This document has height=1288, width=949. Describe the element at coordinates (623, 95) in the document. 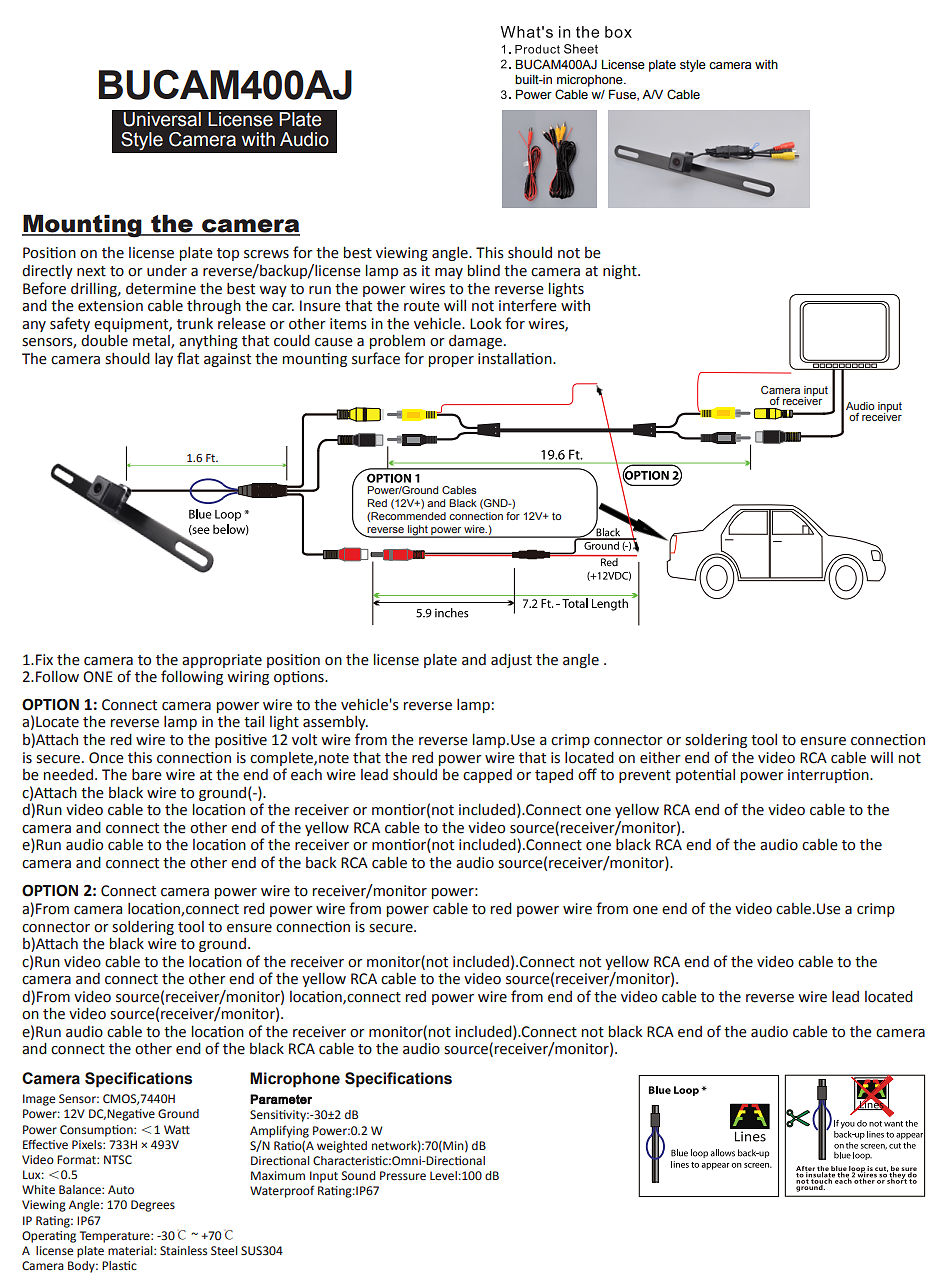

I see `Fuse` at that location.
